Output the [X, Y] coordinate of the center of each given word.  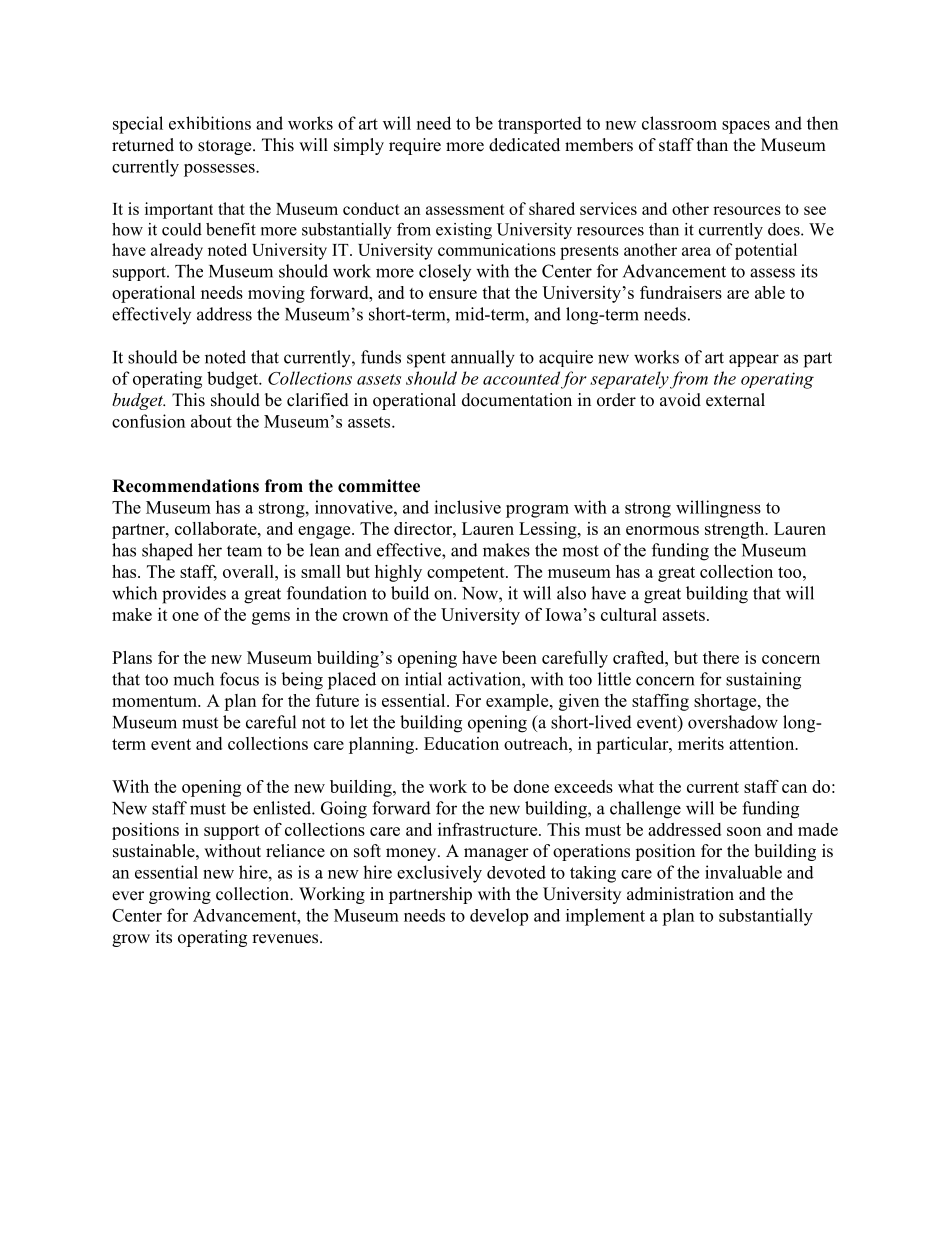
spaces [746, 127]
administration [680, 894]
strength [736, 530]
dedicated [524, 145]
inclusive [467, 507]
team [244, 551]
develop [499, 917]
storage [226, 147]
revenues [286, 939]
